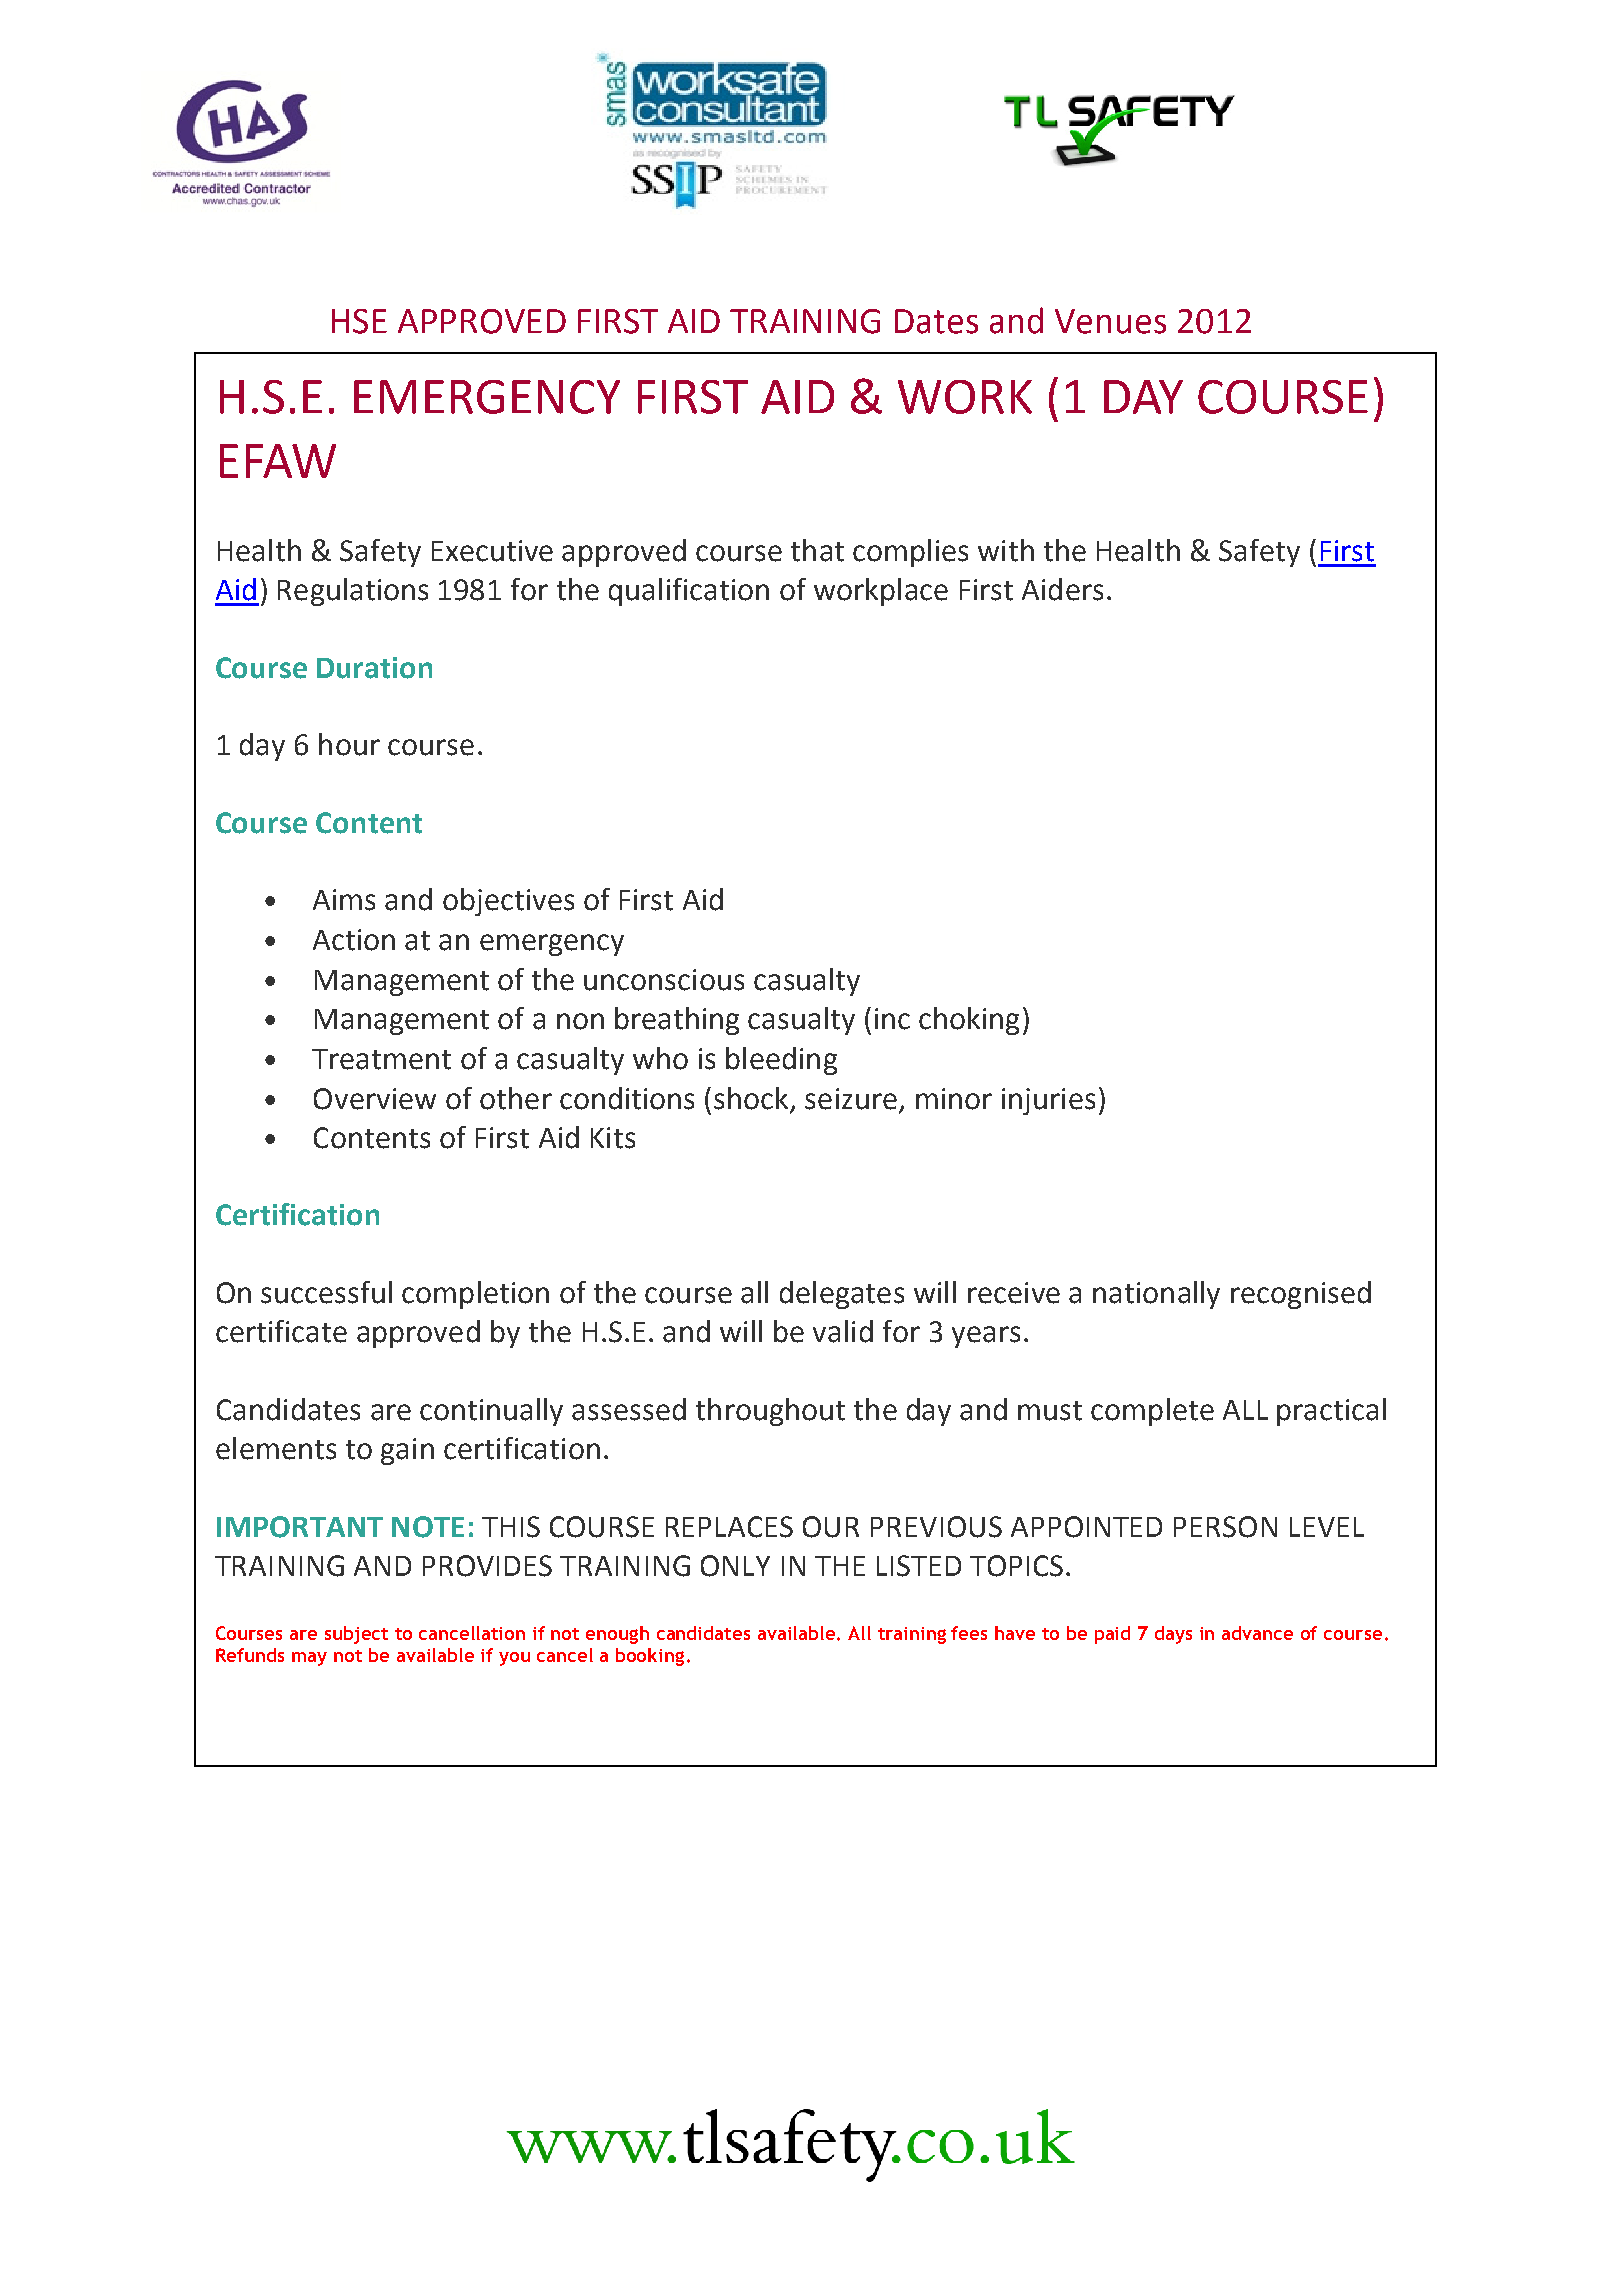  I want to click on Venues, so click(1110, 321).
